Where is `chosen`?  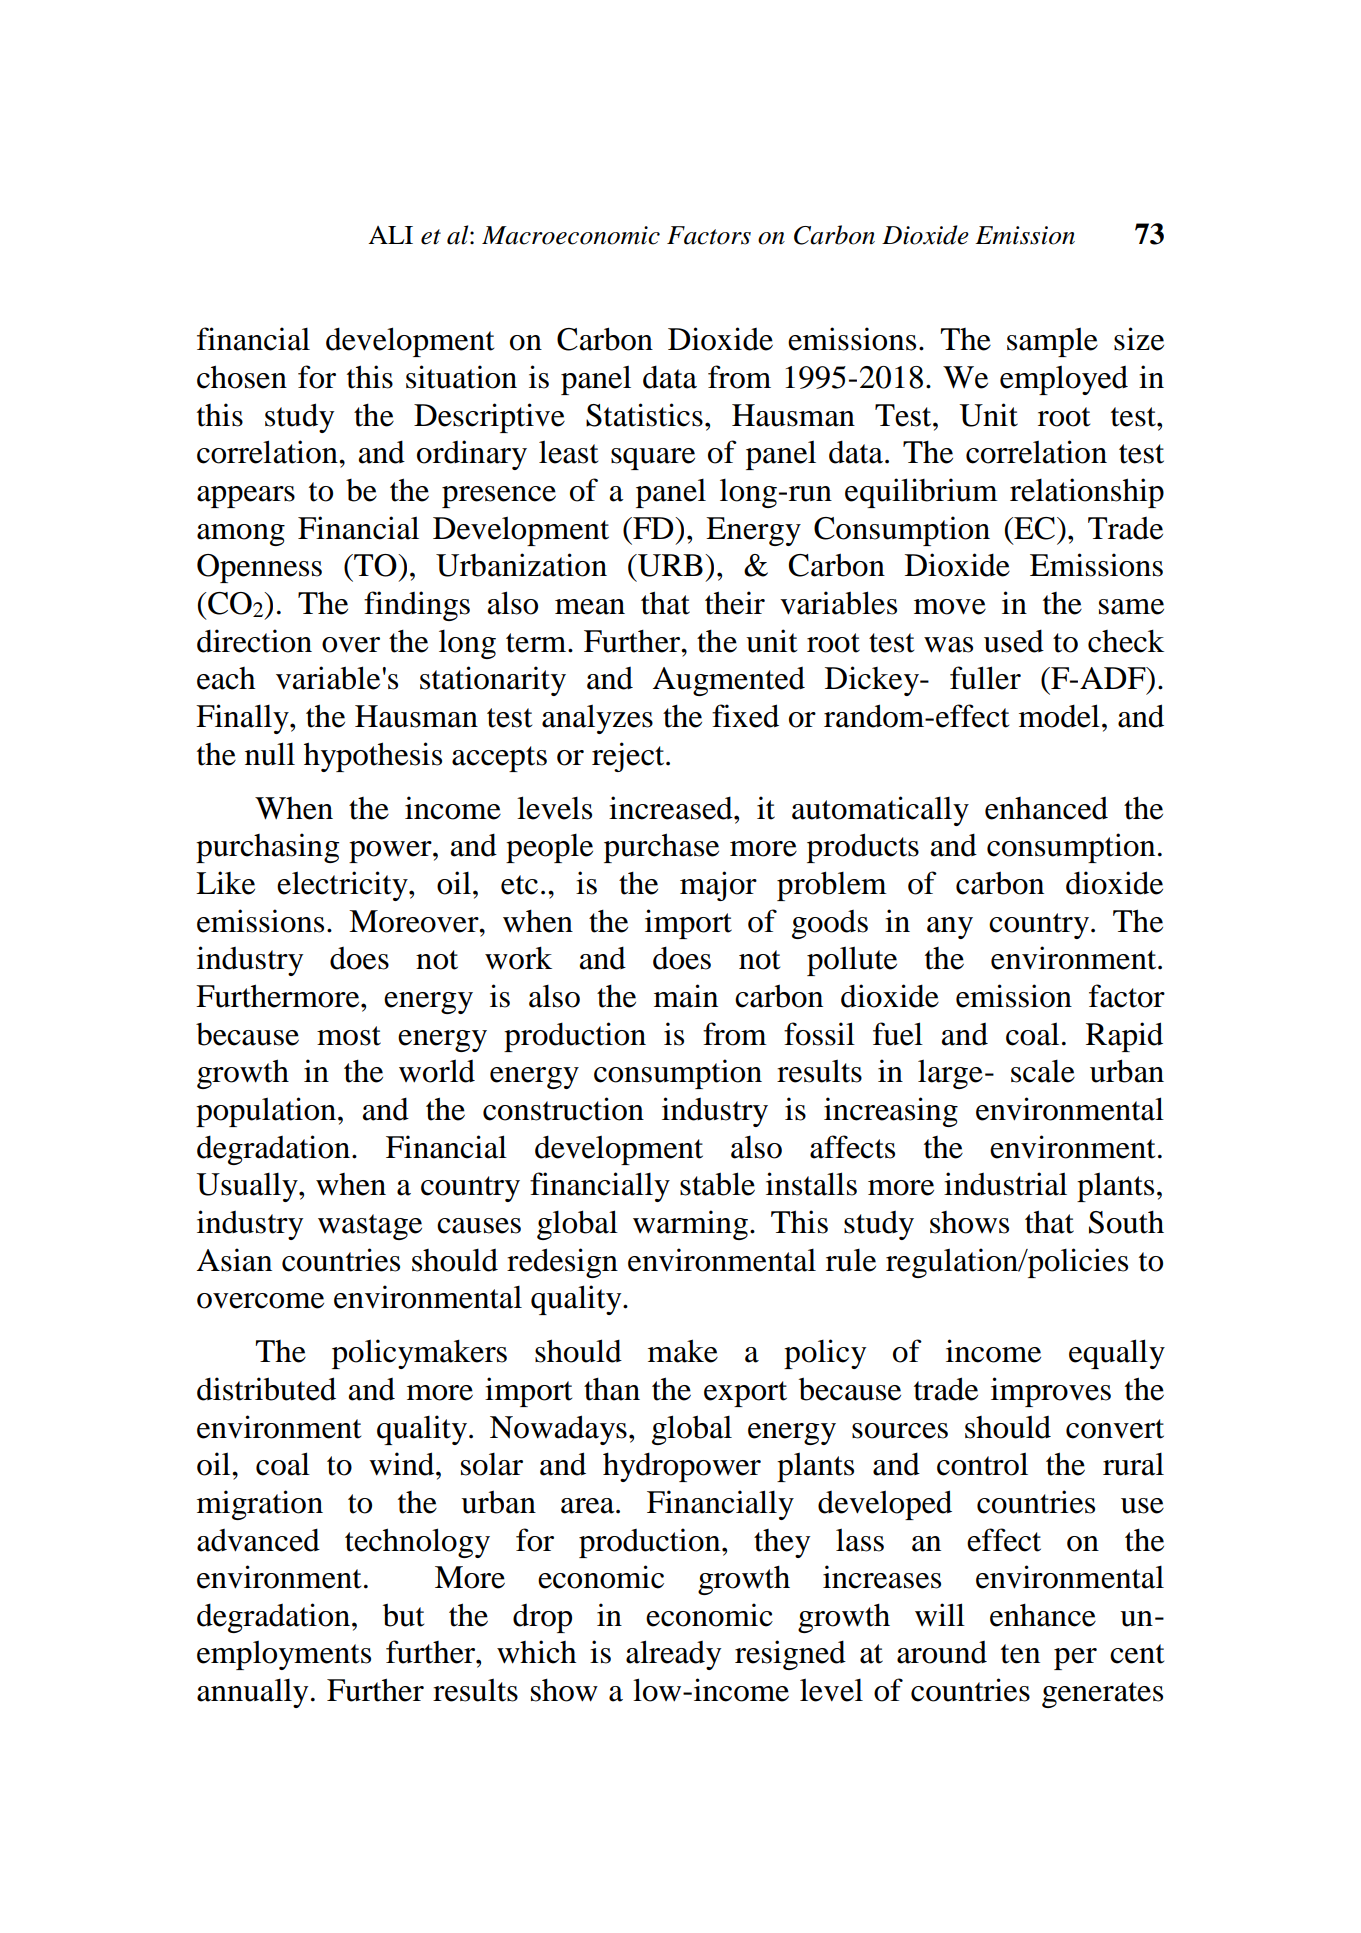
chosen is located at coordinates (242, 377).
